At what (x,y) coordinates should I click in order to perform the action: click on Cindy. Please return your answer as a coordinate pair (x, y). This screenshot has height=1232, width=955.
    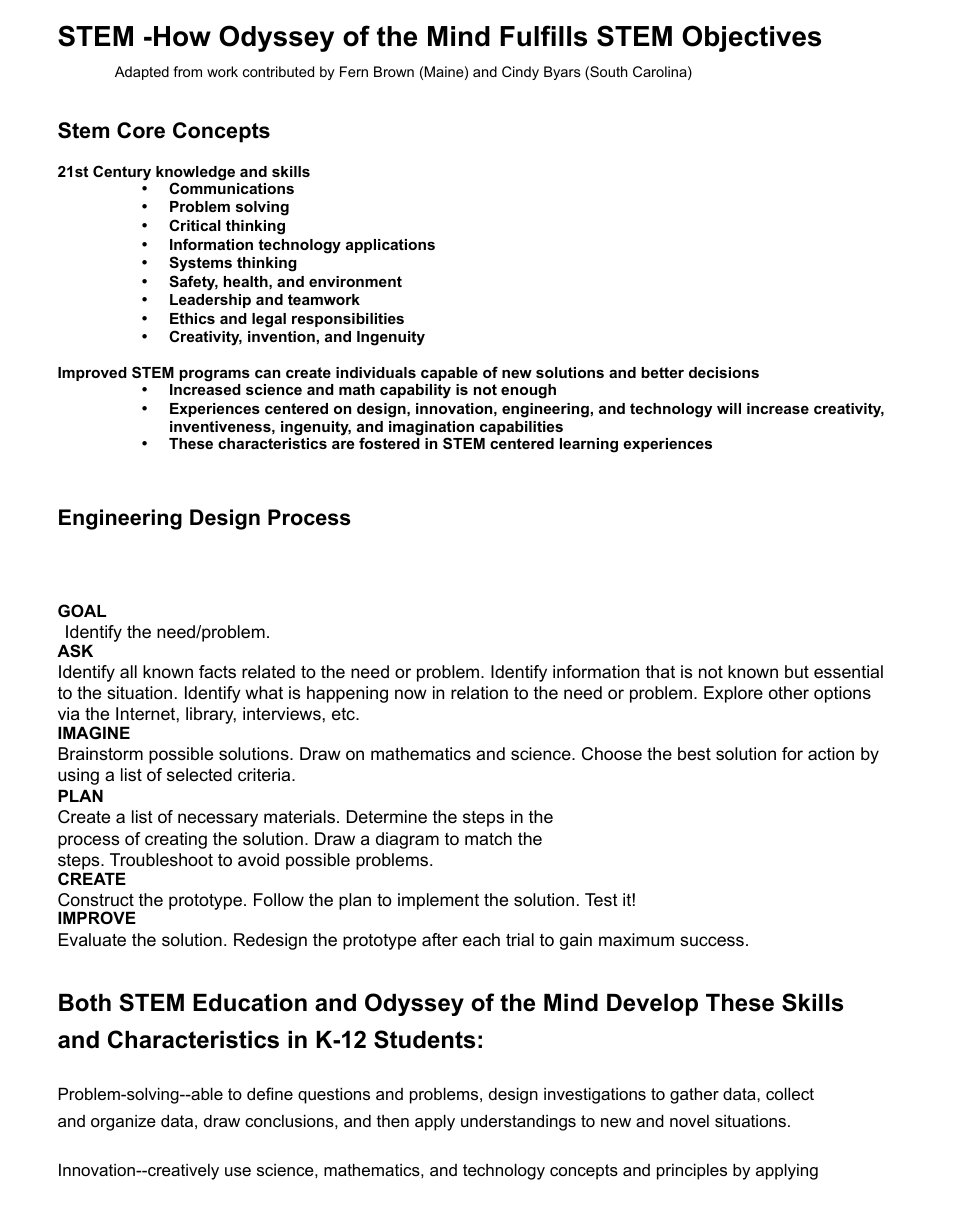
    Looking at the image, I should click on (520, 73).
